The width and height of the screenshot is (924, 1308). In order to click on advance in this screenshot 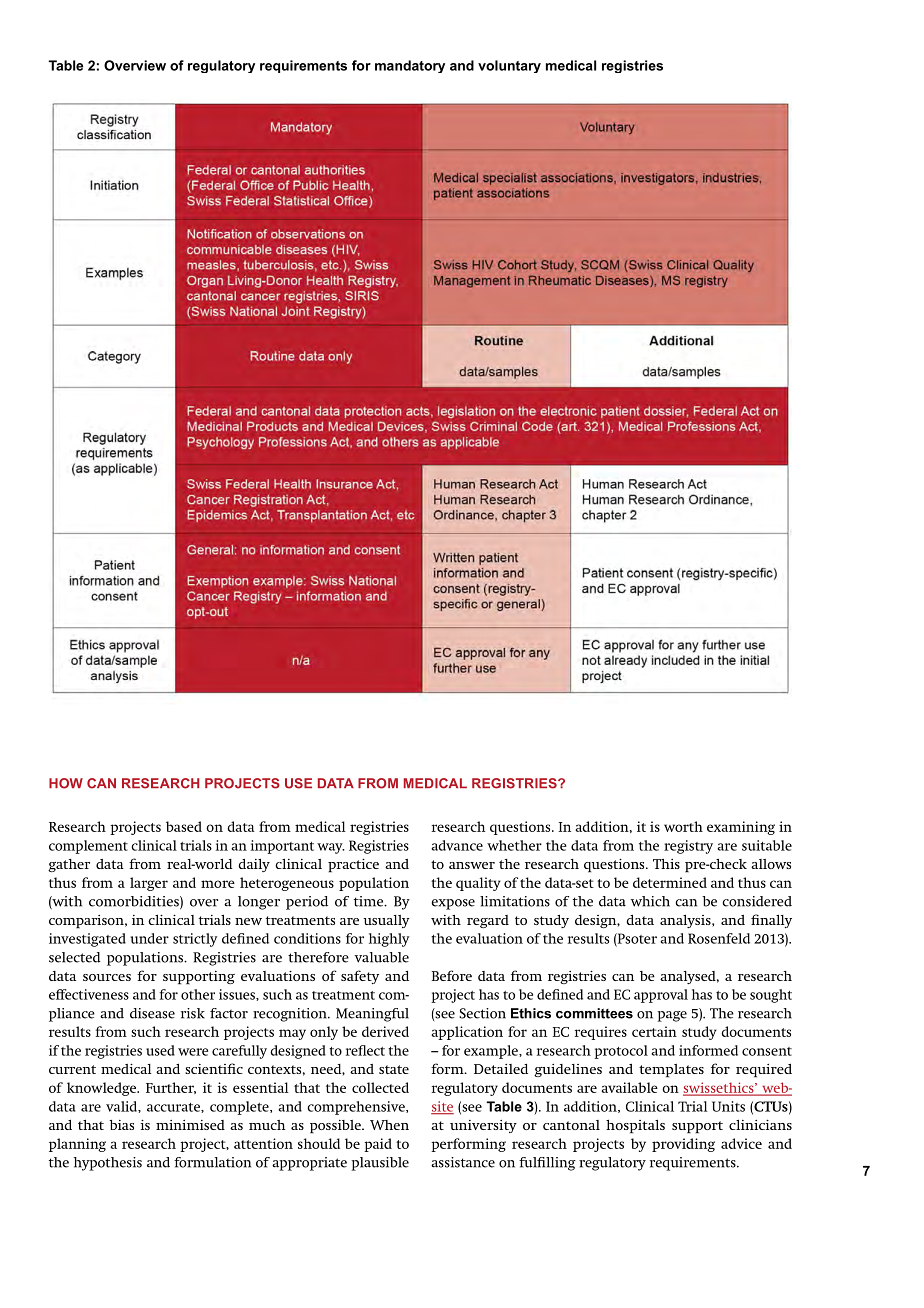, I will do `click(457, 845)`.
